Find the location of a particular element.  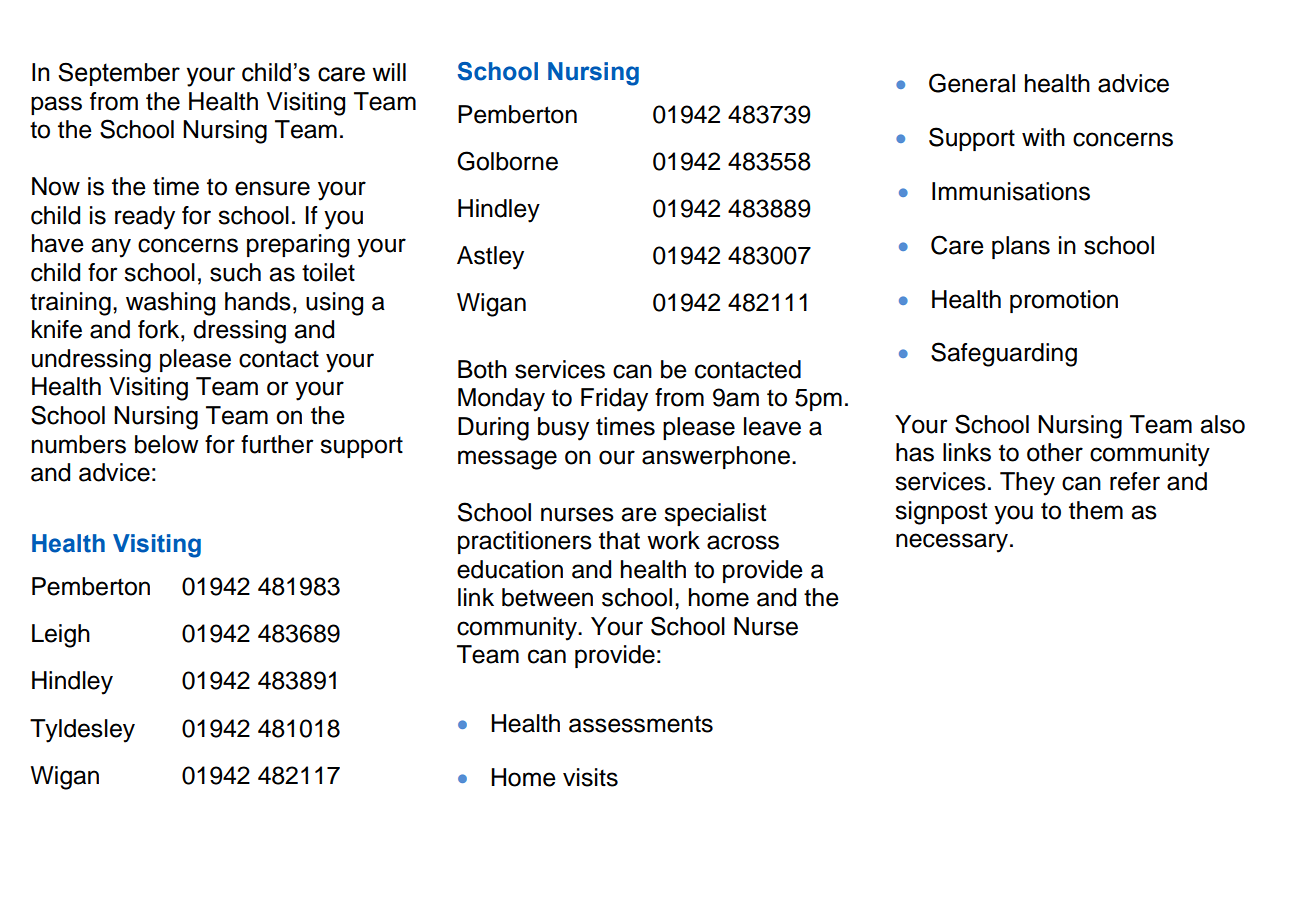

such is located at coordinates (235, 272).
